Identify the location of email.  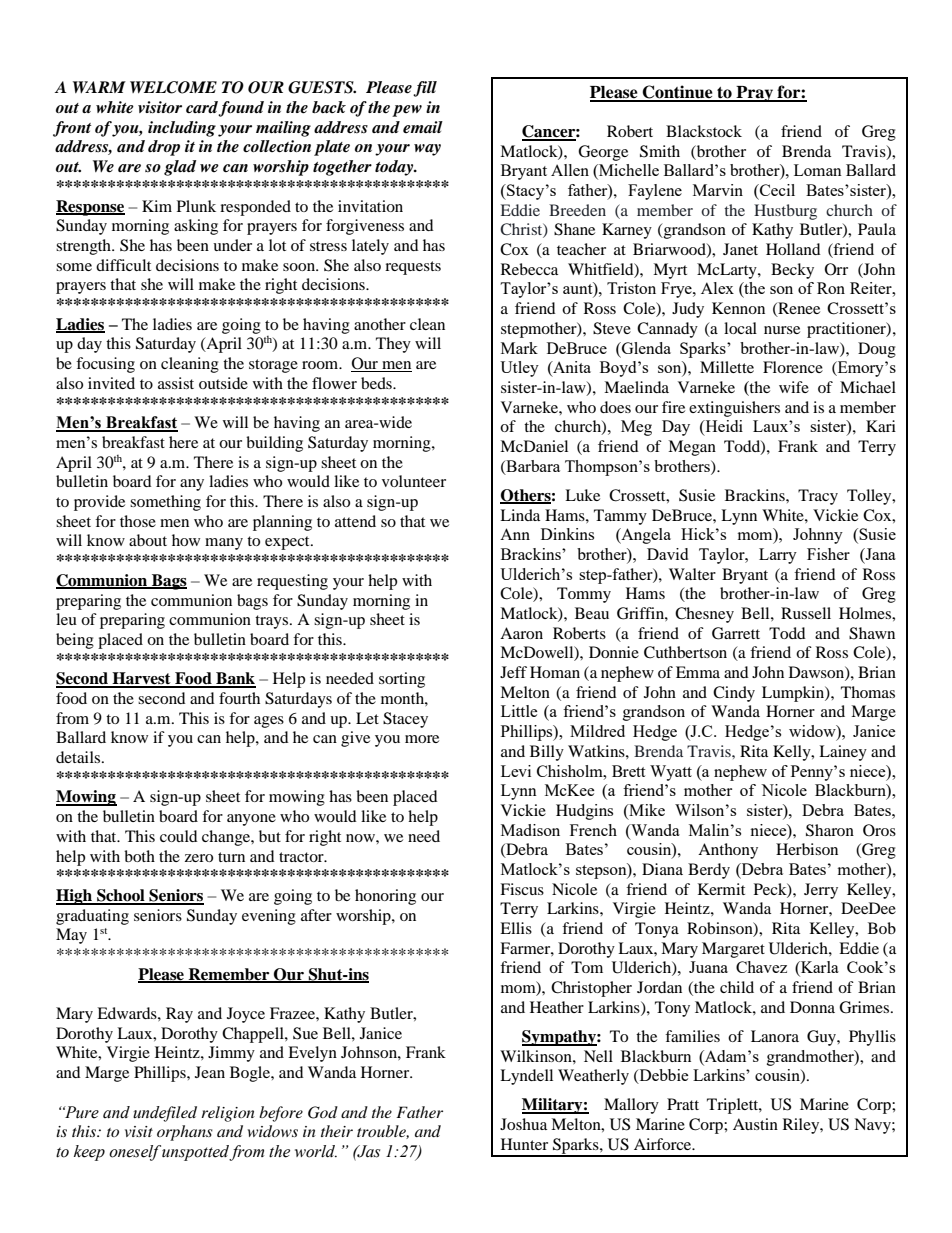
(423, 127).
